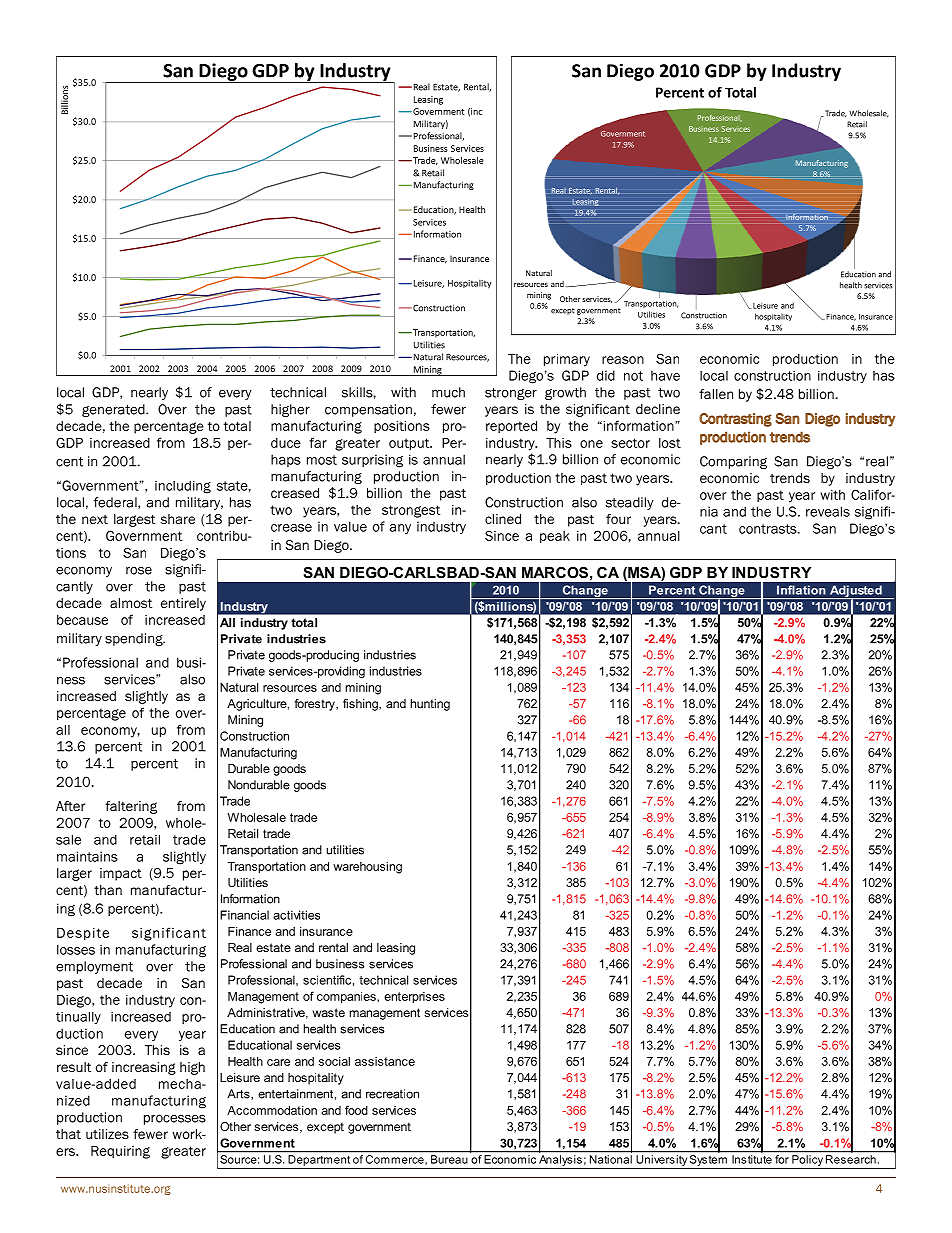 Image resolution: width=952 pixels, height=1233 pixels. What do you see at coordinates (114, 410) in the screenshot?
I see `generated` at bounding box center [114, 410].
